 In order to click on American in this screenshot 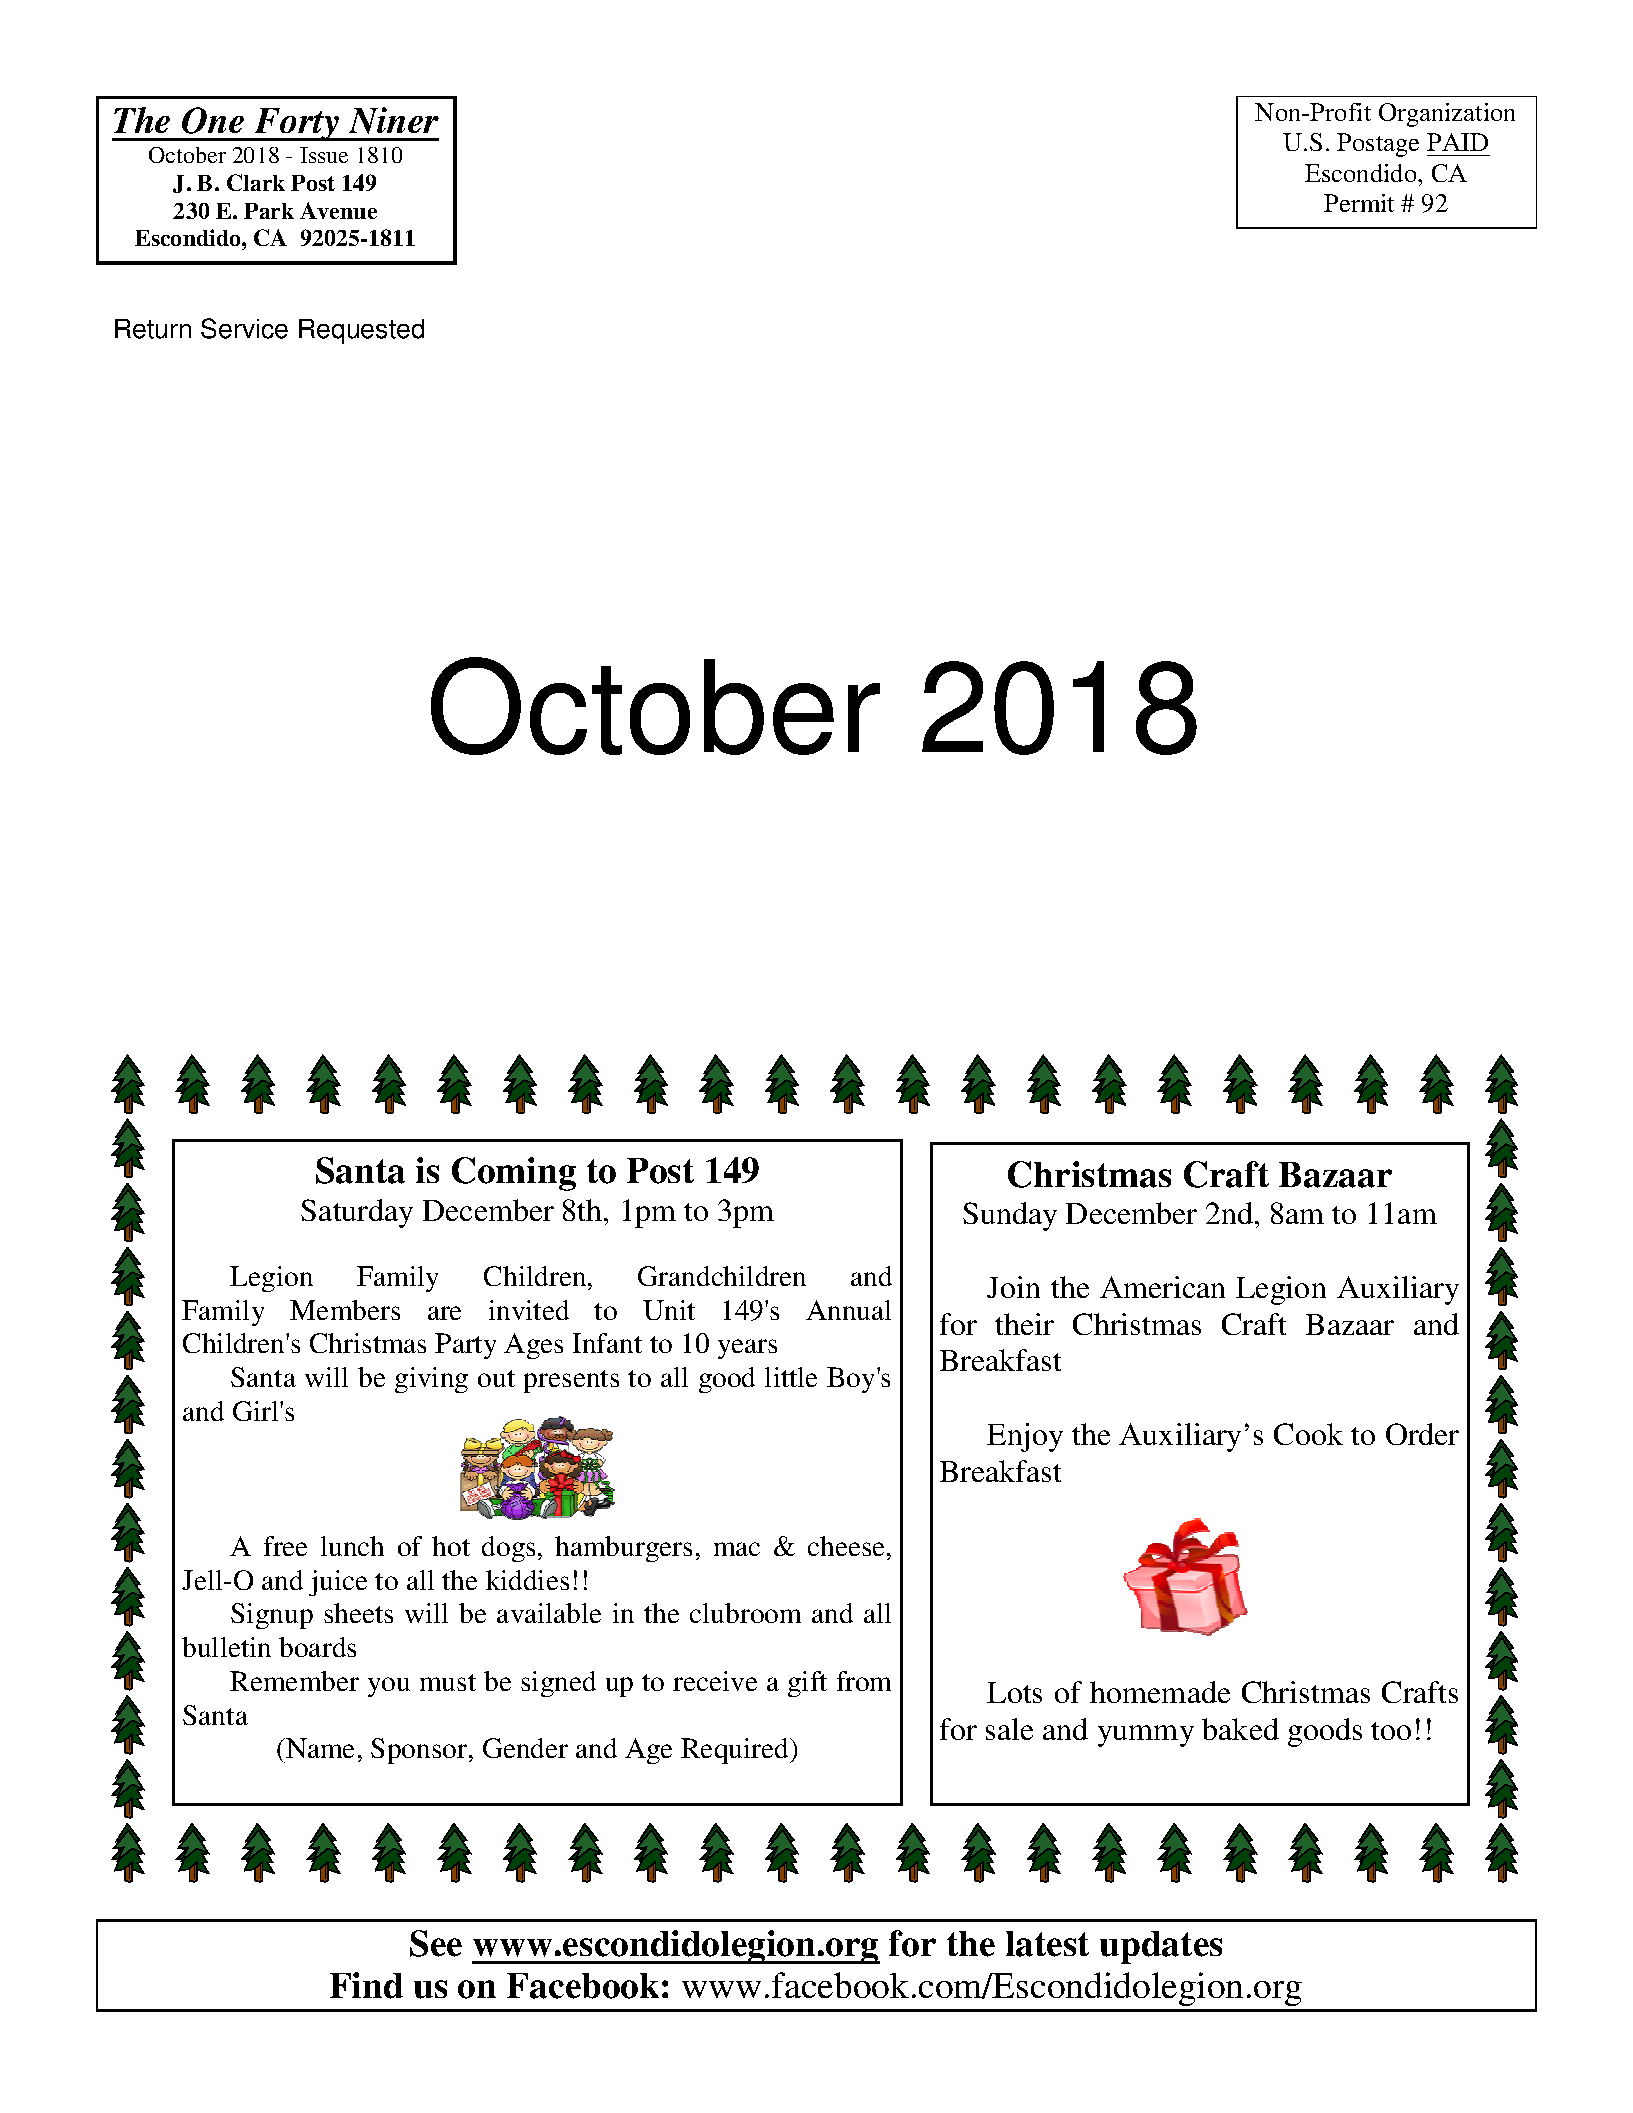, I will do `click(1162, 1287)`.
